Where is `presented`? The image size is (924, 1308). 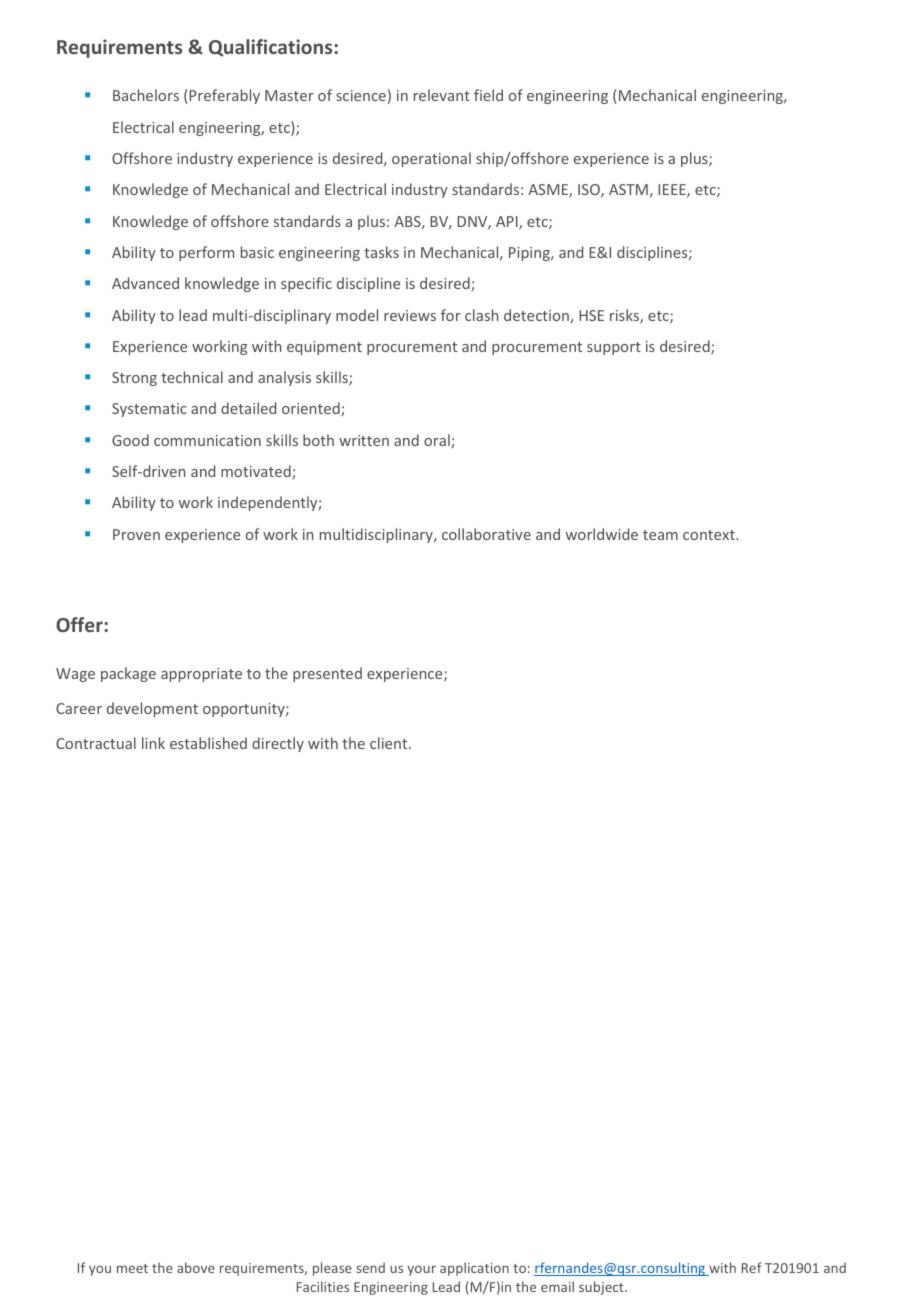
presented is located at coordinates (327, 674).
